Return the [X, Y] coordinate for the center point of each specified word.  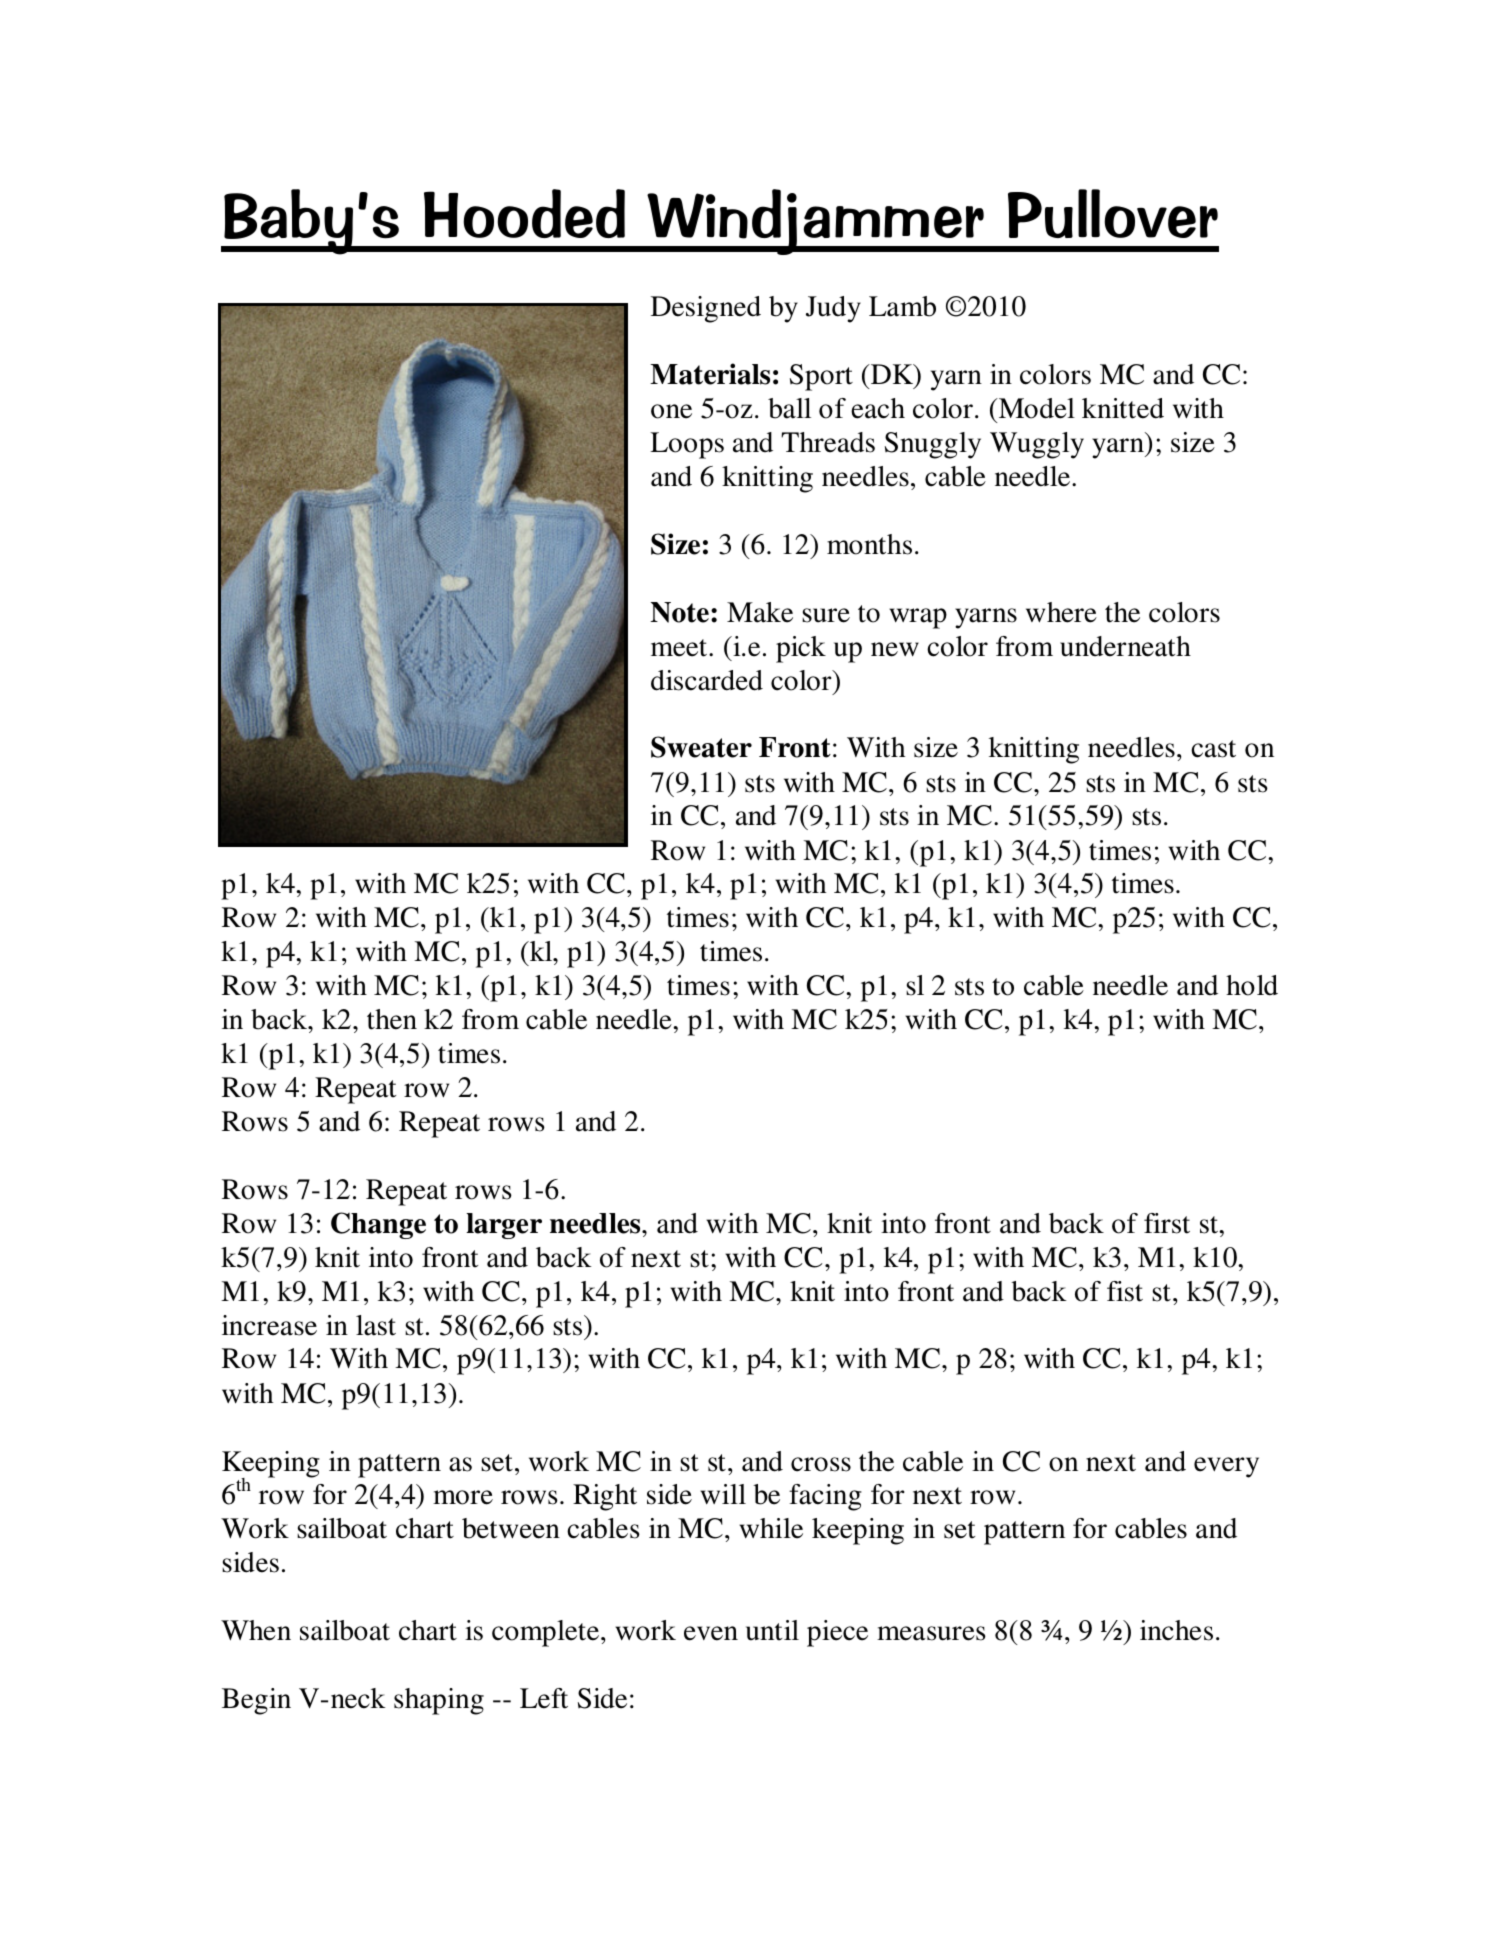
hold [1252, 985]
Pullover [1113, 213]
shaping [439, 1701]
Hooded [524, 213]
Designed [706, 309]
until [772, 1630]
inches [1176, 1630]
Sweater [701, 747]
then [392, 1019]
